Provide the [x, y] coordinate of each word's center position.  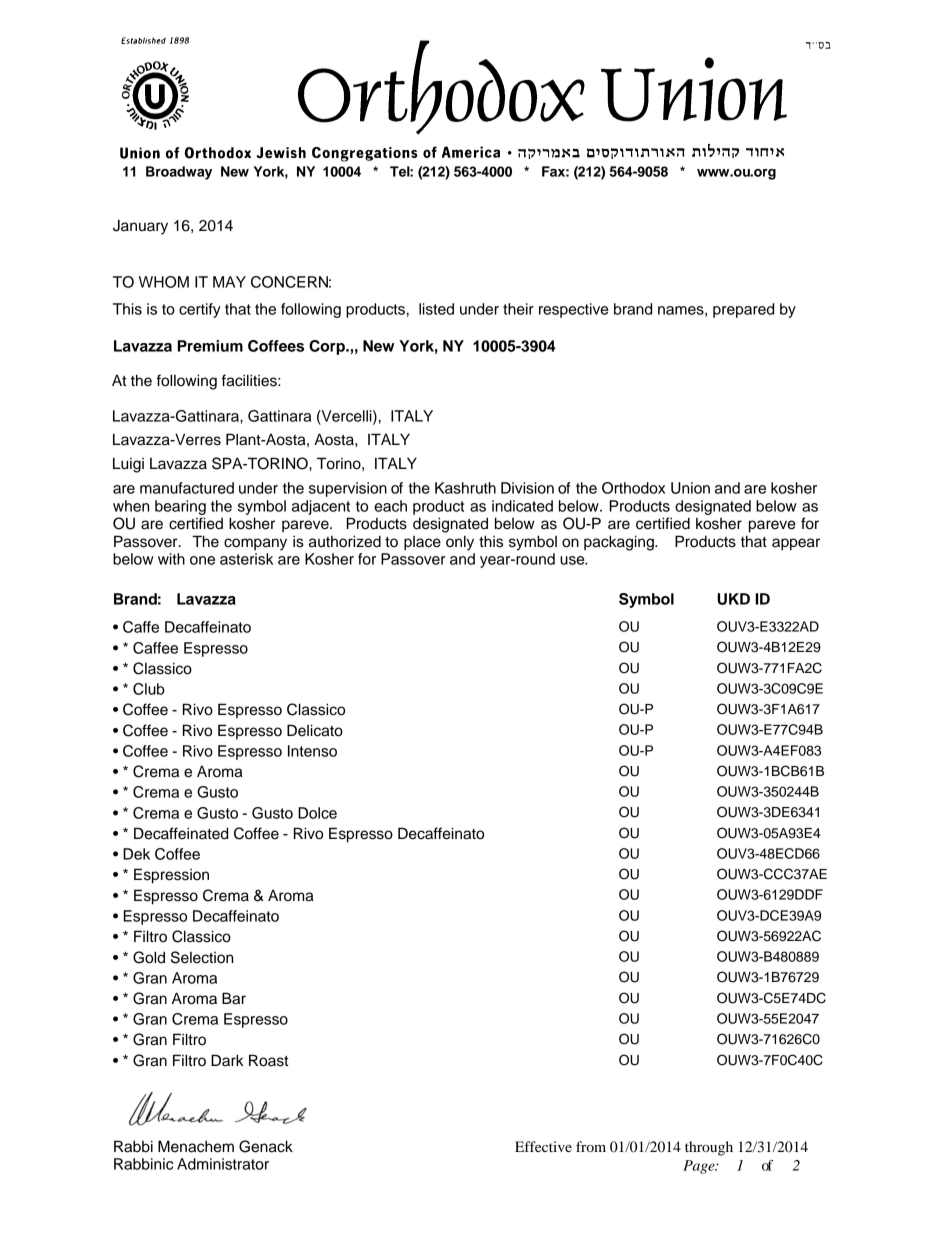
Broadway [179, 173]
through [709, 1148]
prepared [743, 310]
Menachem [196, 1146]
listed [436, 309]
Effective [543, 1146]
